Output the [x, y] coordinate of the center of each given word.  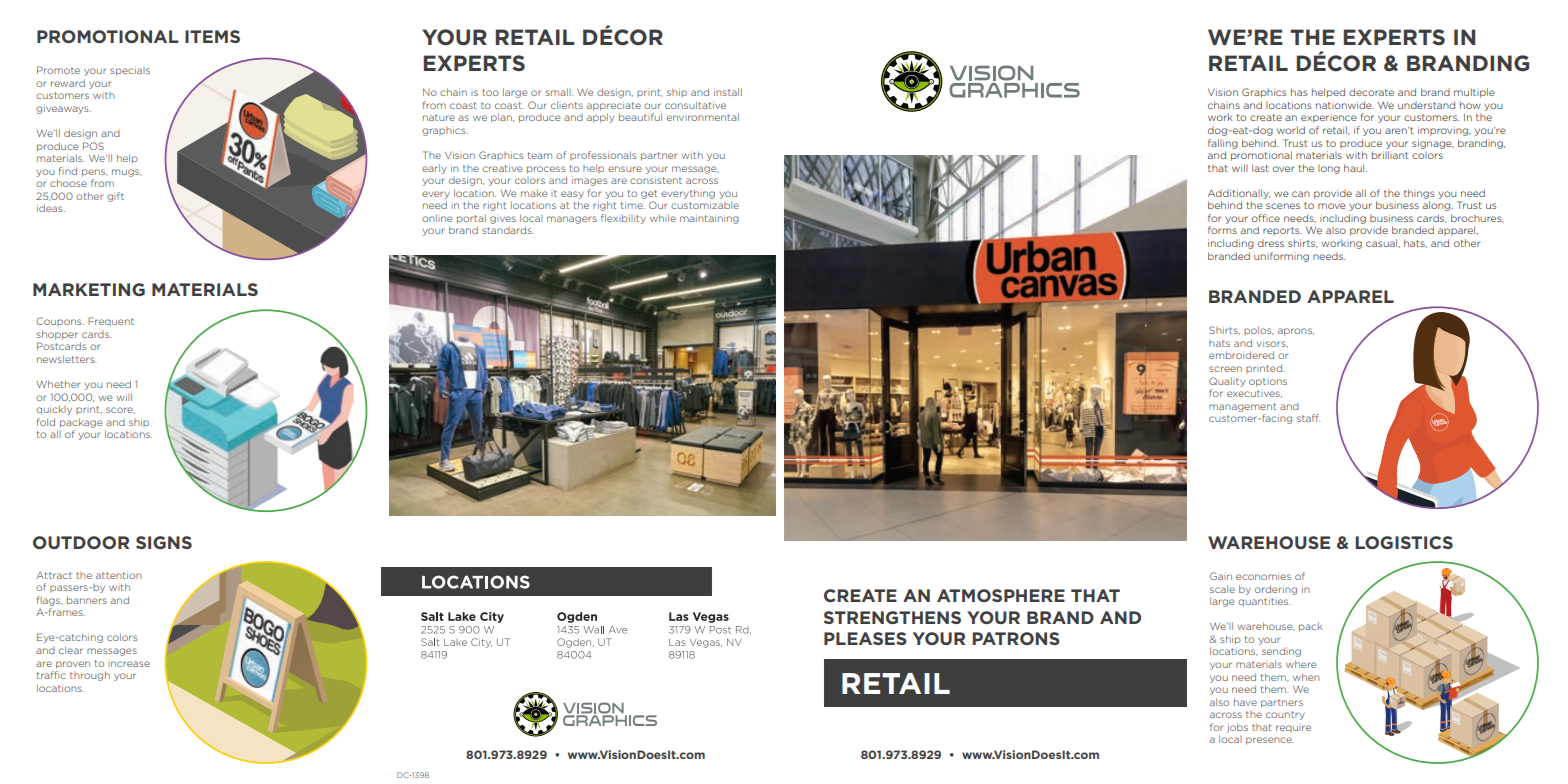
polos [1259, 330]
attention [119, 575]
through [90, 676]
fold [46, 422]
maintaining [709, 219]
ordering [1276, 590]
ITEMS [212, 36]
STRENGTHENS [892, 617]
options [1268, 382]
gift [115, 197]
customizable [705, 205]
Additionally [1239, 194]
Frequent [111, 321]
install [728, 92]
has [1299, 92]
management [1242, 407]
